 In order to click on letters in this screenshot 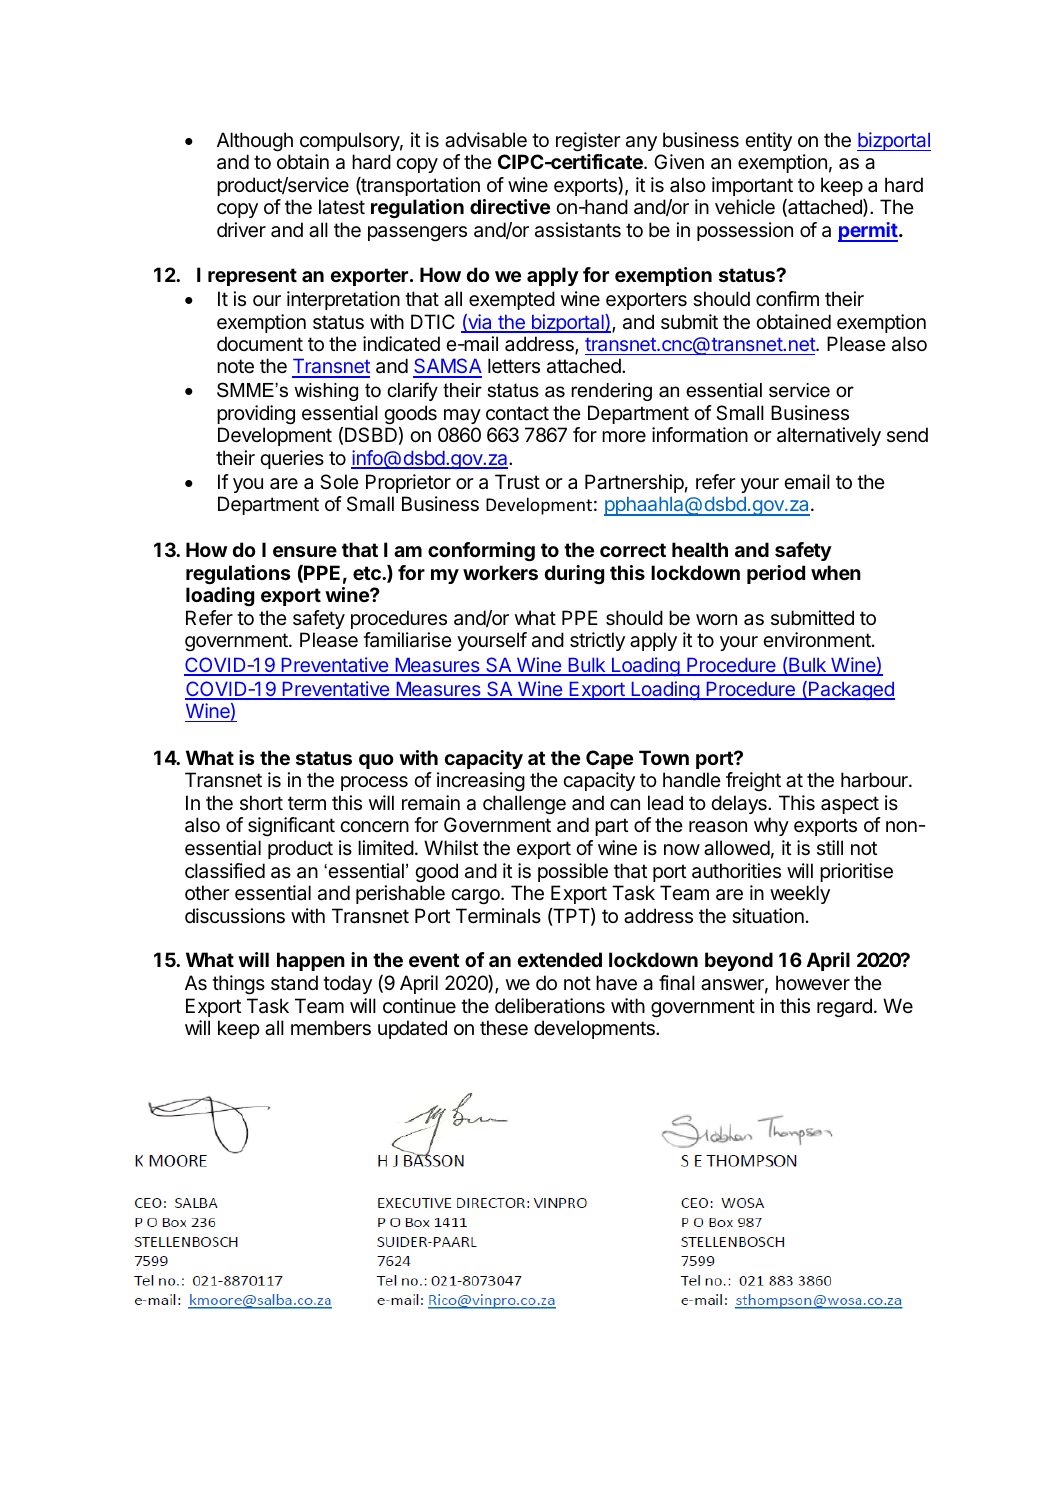, I will do `click(514, 366)`.
